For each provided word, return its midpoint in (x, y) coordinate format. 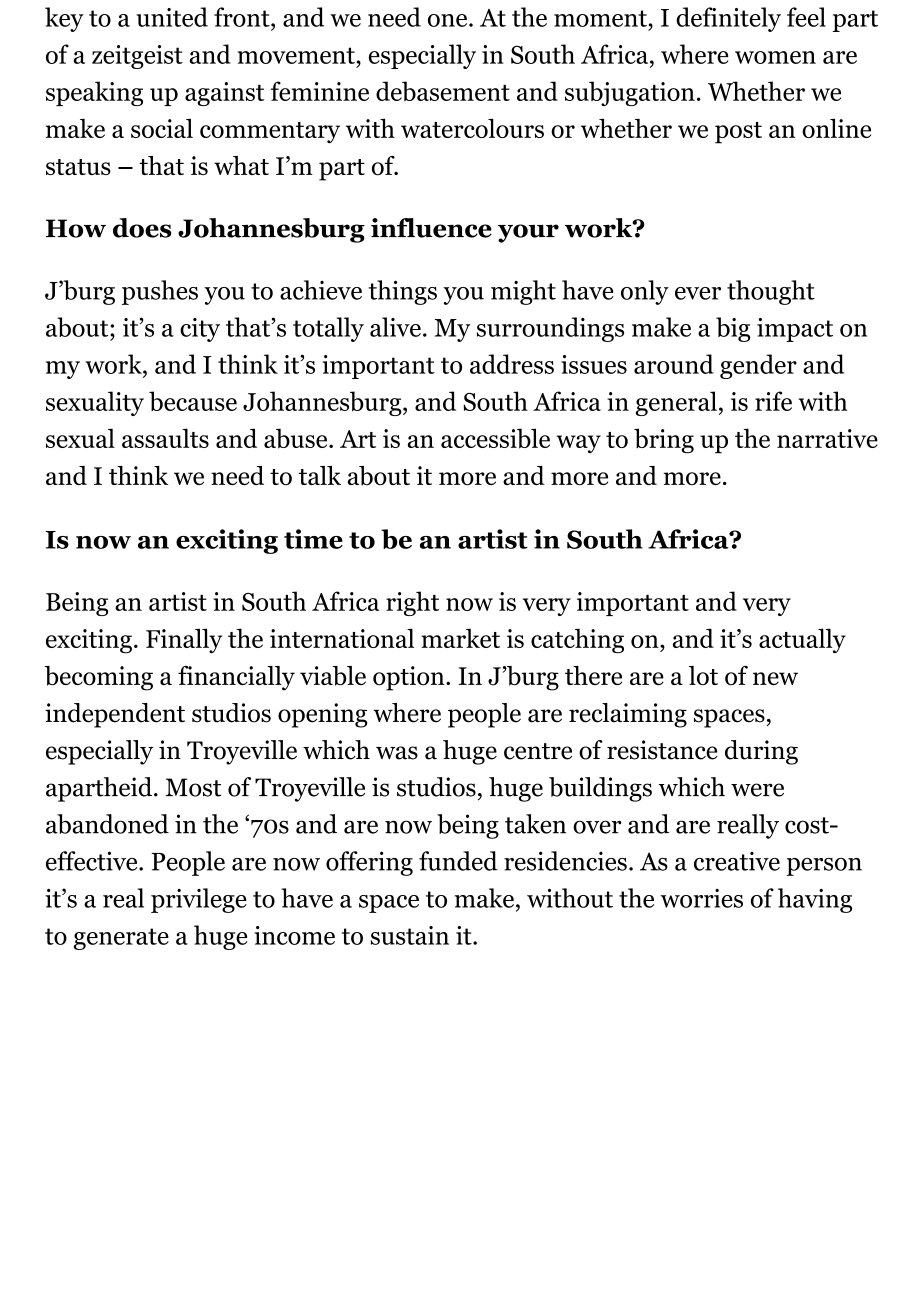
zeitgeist (137, 57)
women (775, 57)
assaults (165, 438)
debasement (443, 91)
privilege (199, 900)
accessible (495, 438)
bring (664, 441)
